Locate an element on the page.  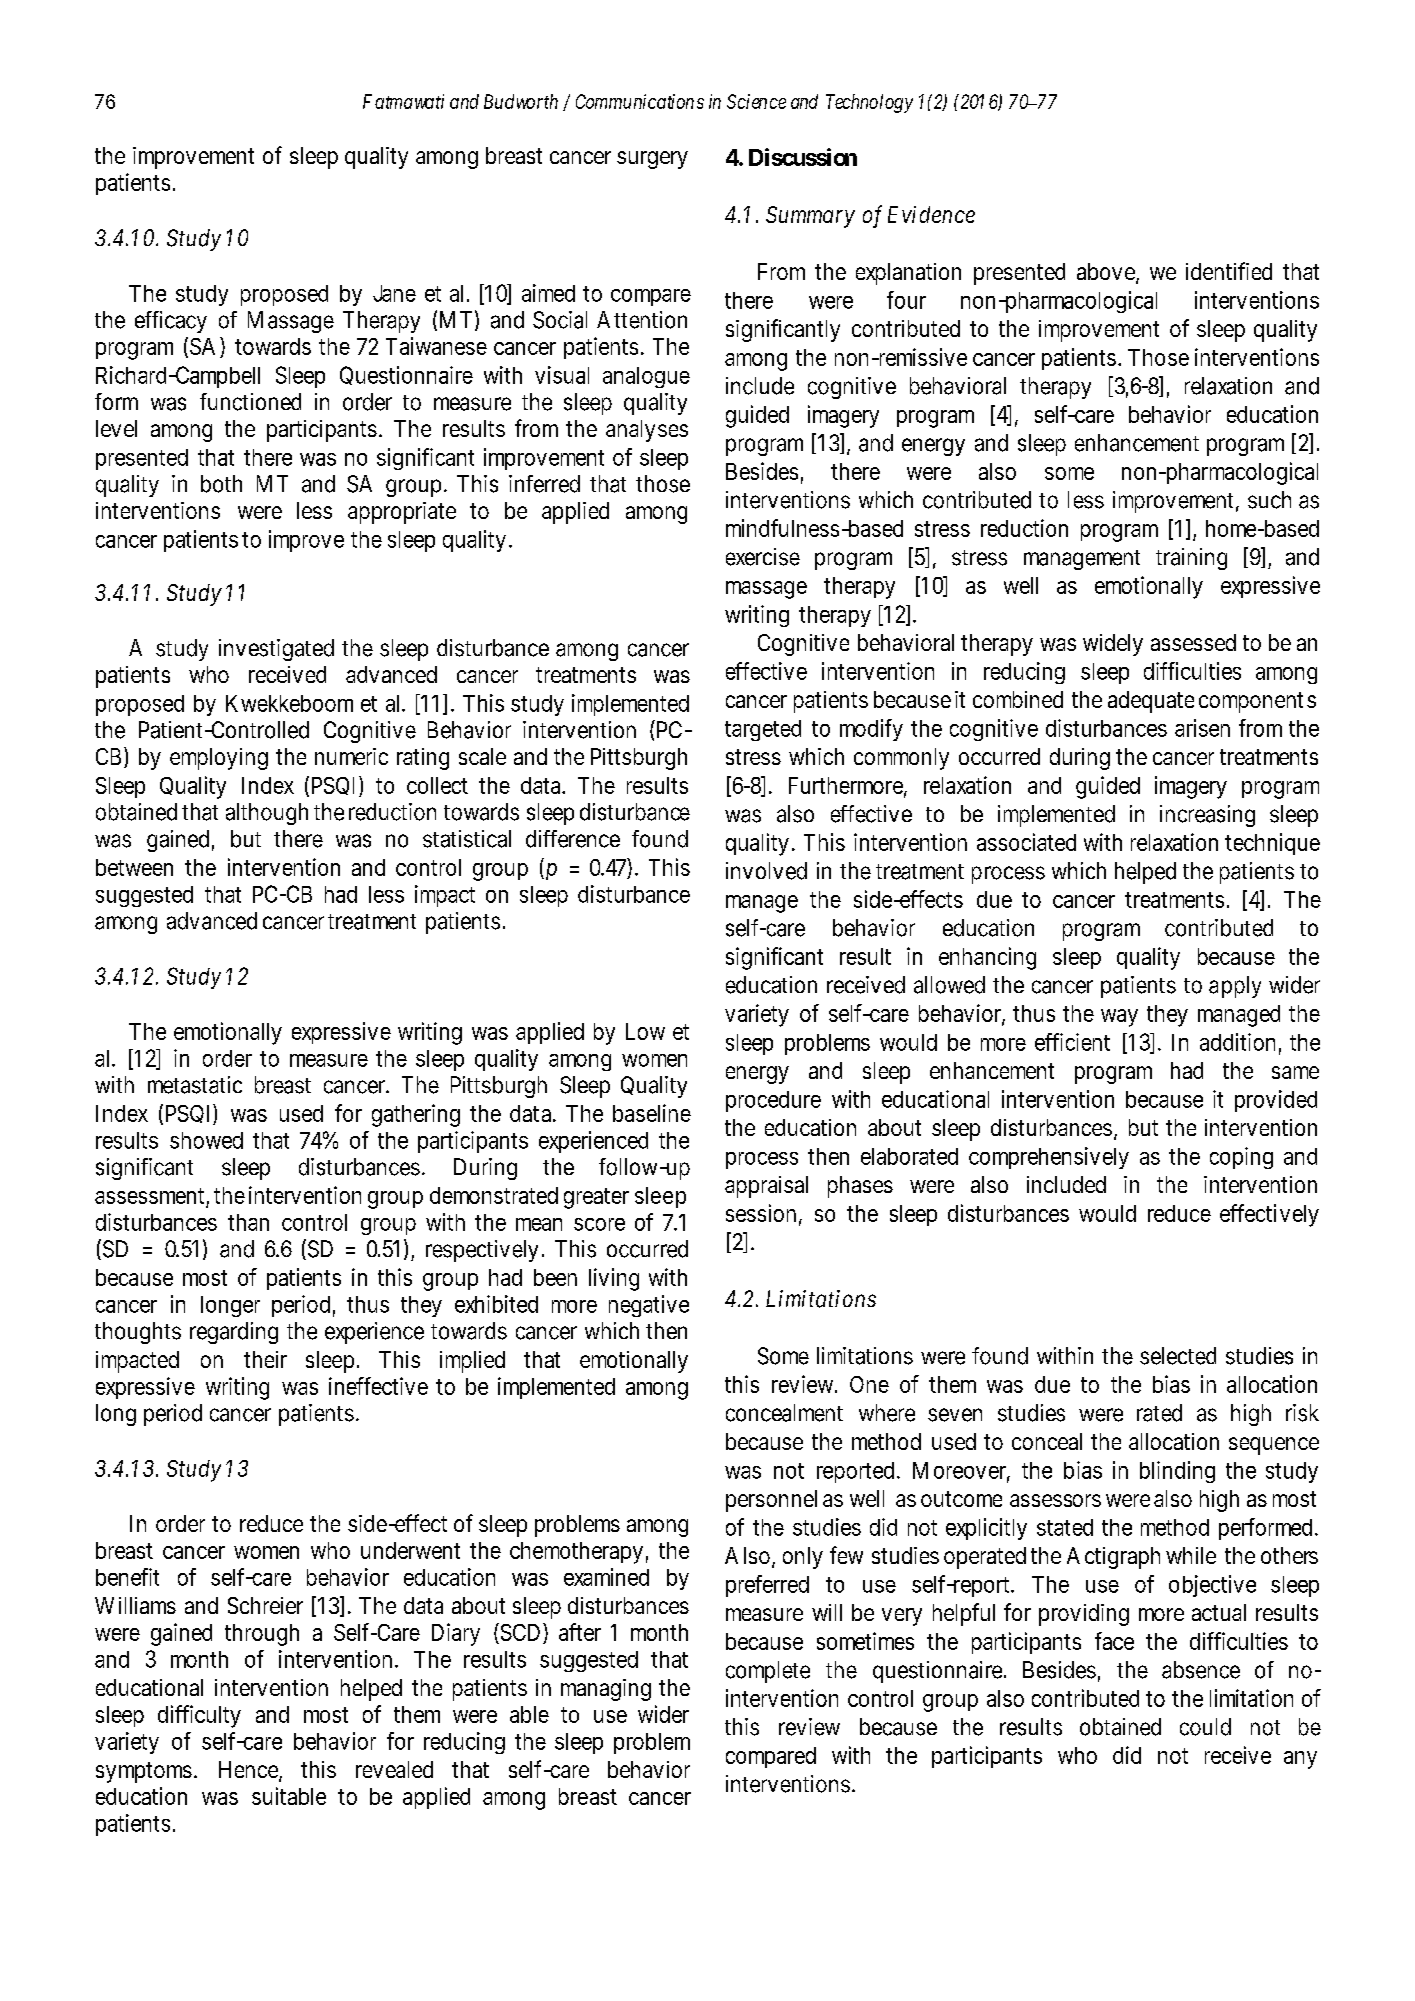
surgery is located at coordinates (652, 160).
